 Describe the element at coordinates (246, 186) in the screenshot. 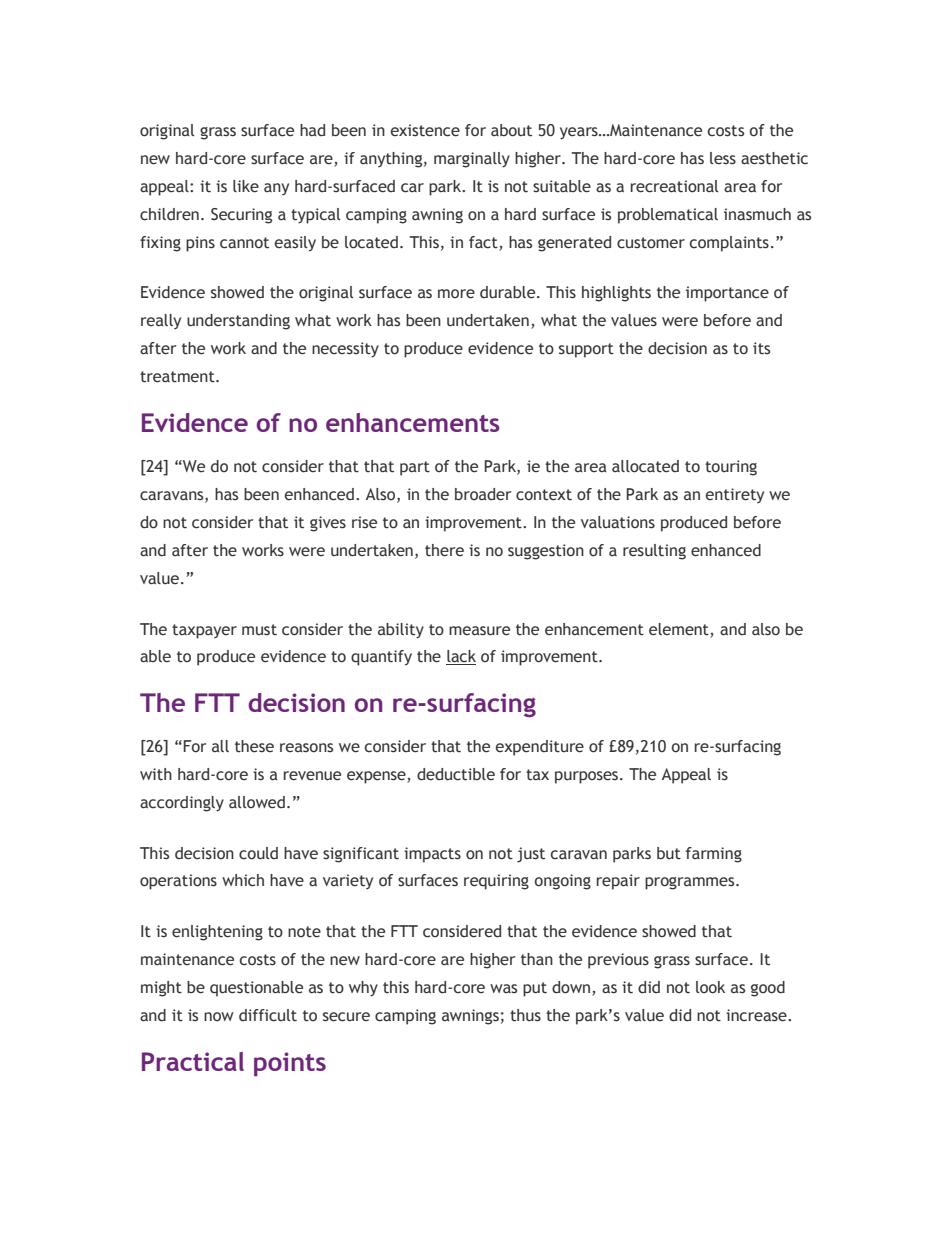

I see `like` at that location.
